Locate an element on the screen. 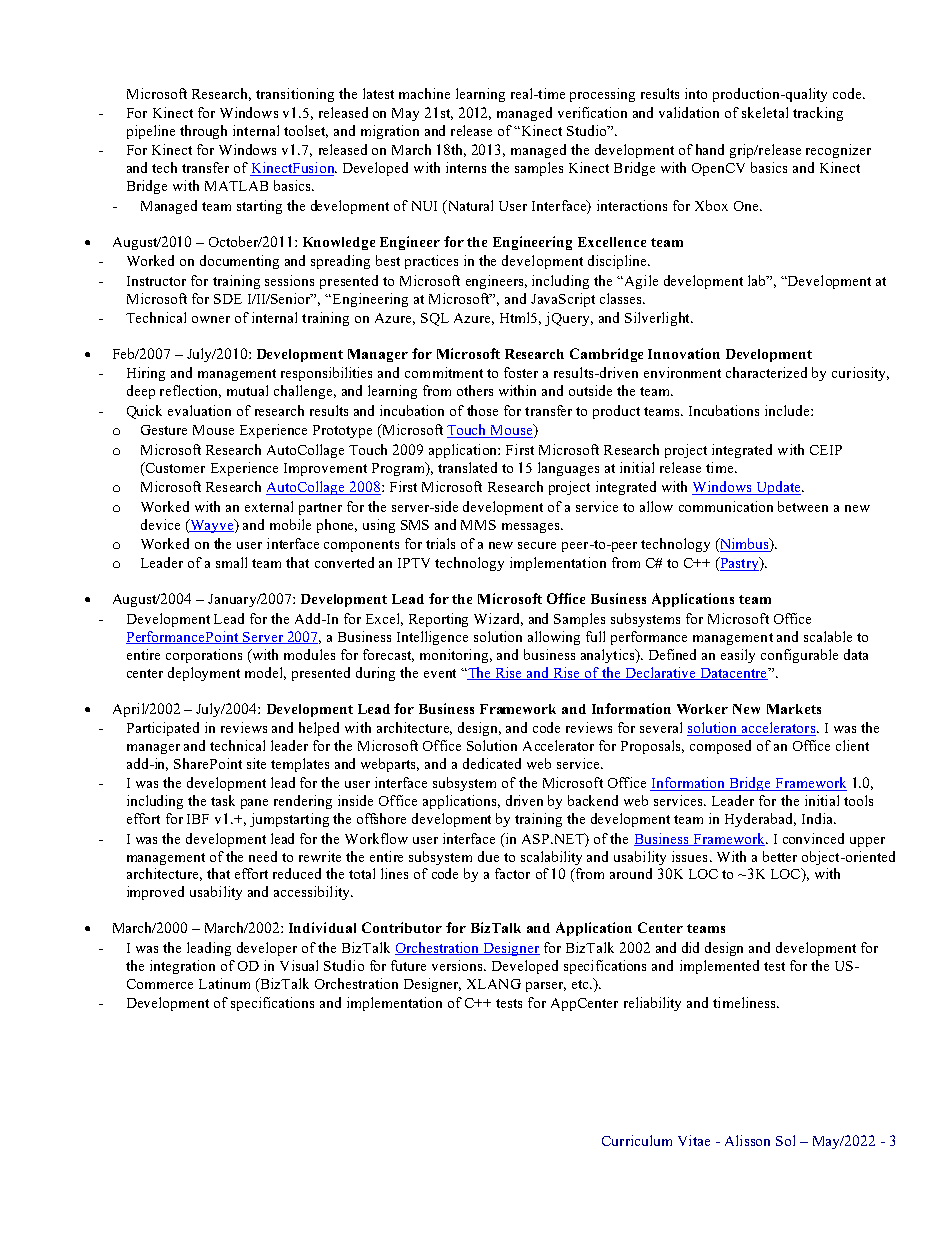  dedicated is located at coordinates (492, 763).
